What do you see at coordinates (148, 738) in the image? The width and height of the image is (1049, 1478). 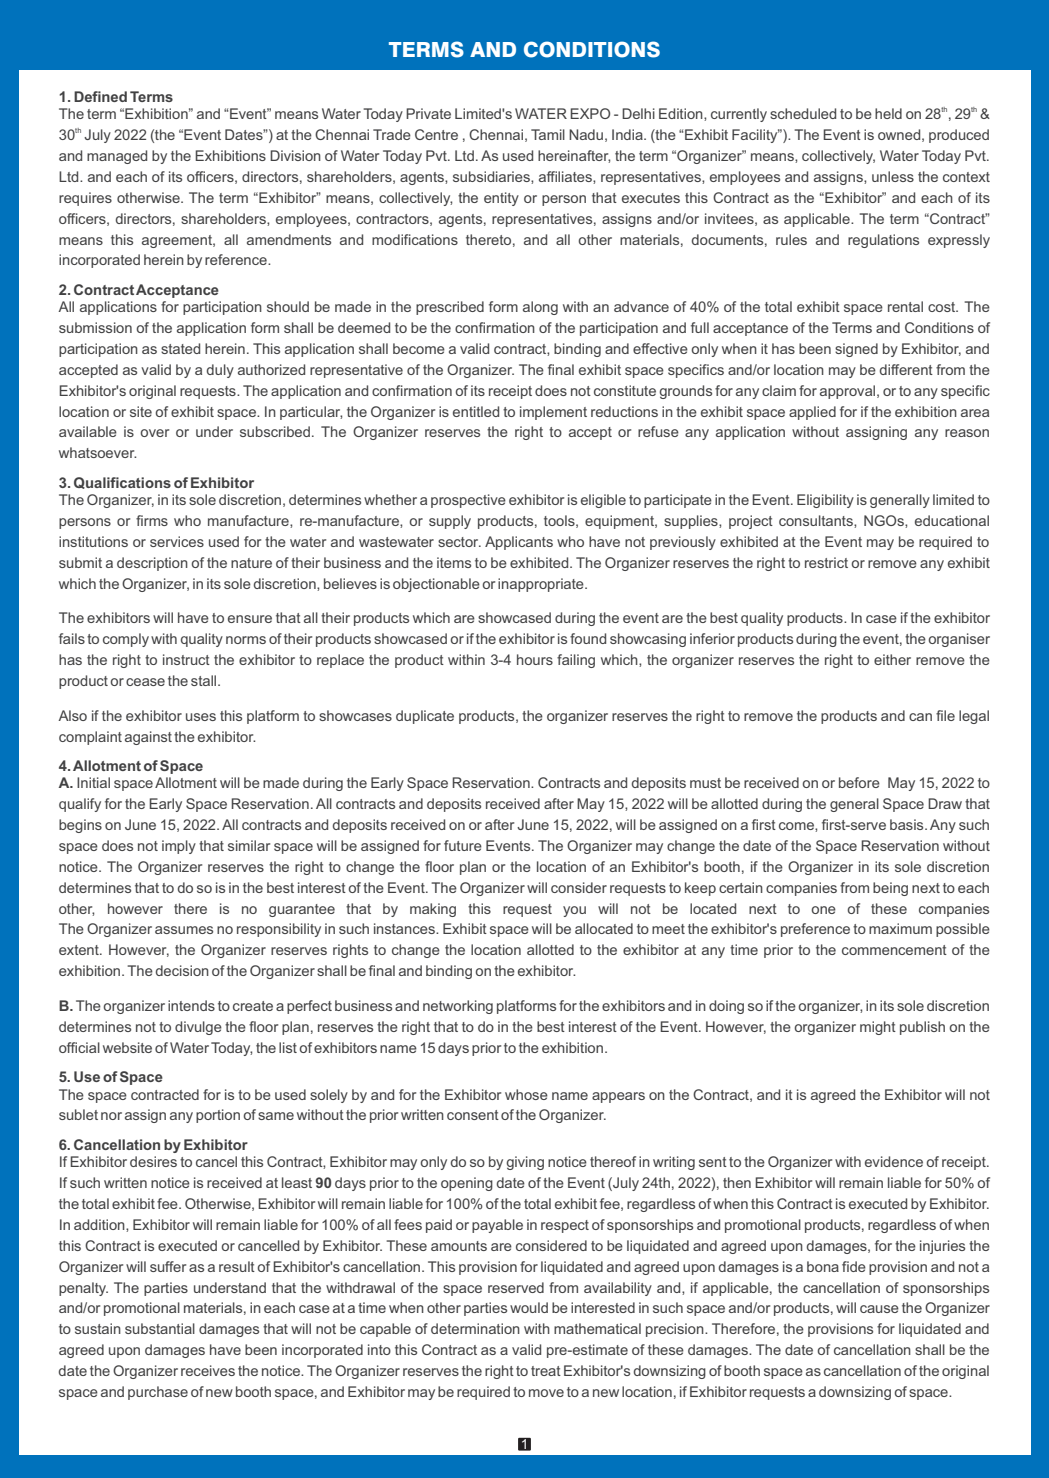 I see `against` at bounding box center [148, 738].
